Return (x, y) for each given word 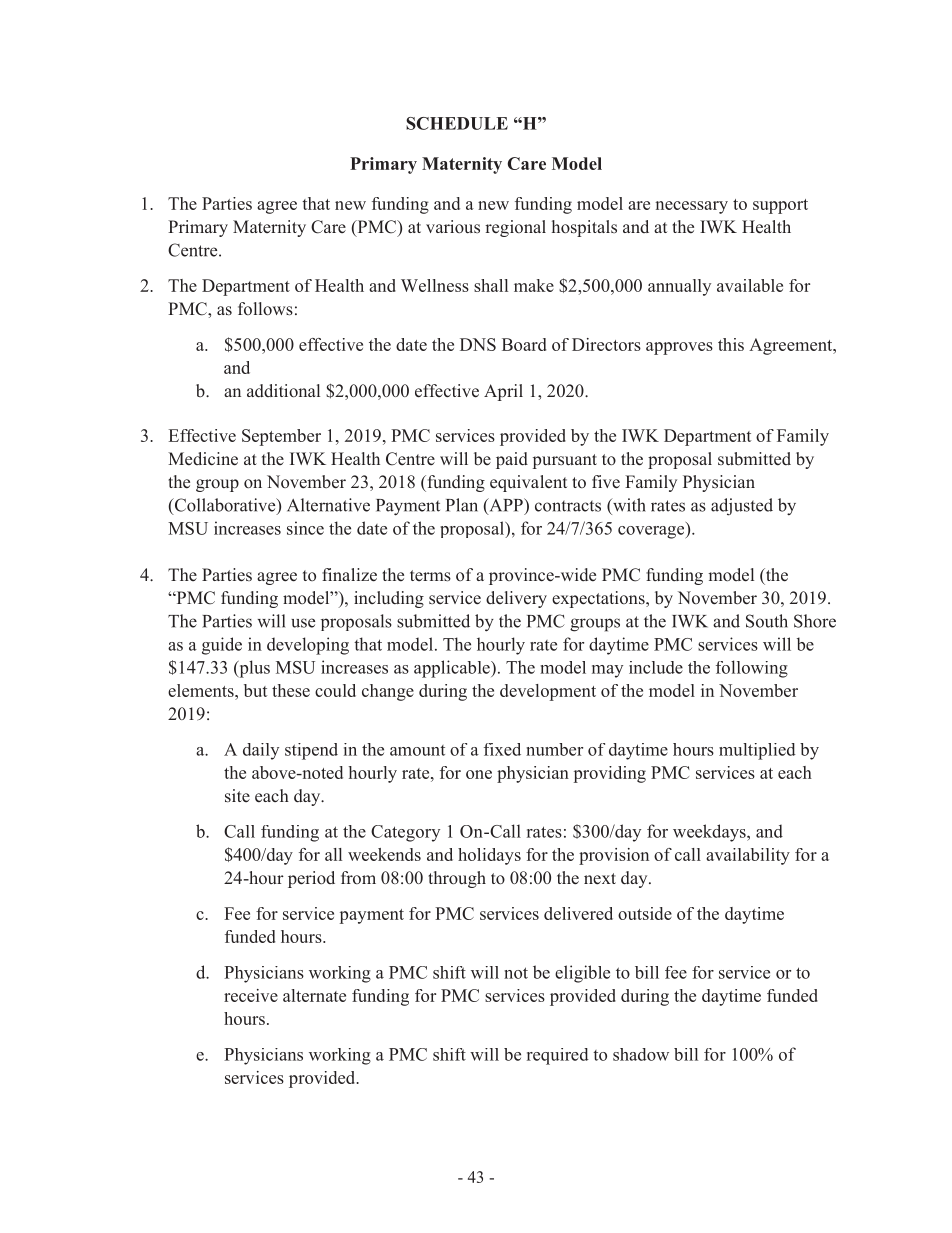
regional (515, 228)
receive (251, 995)
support (780, 206)
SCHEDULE (457, 123)
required (558, 1056)
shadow (641, 1054)
